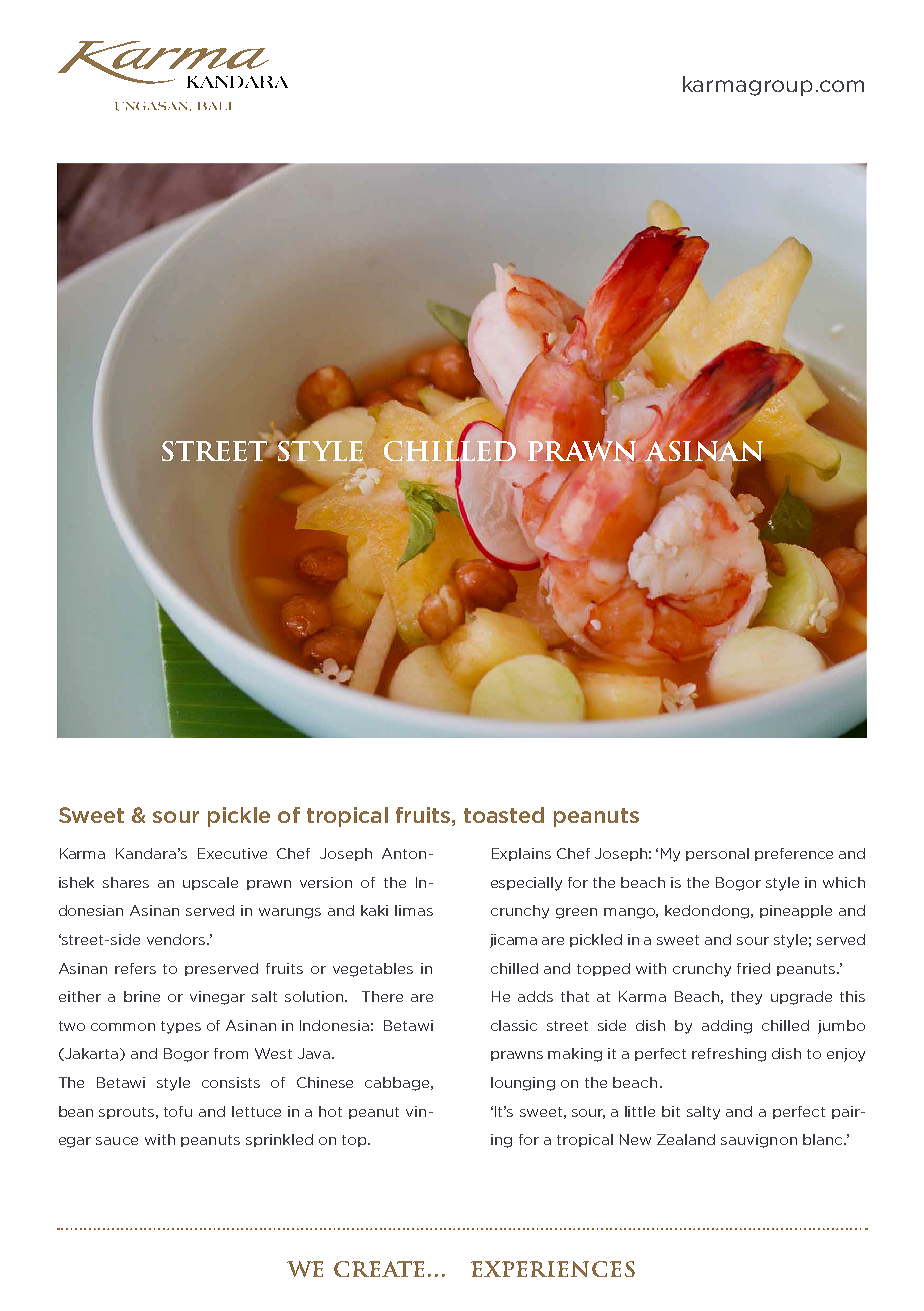 The height and width of the page is (1311, 924). I want to click on lounging, so click(523, 1084).
